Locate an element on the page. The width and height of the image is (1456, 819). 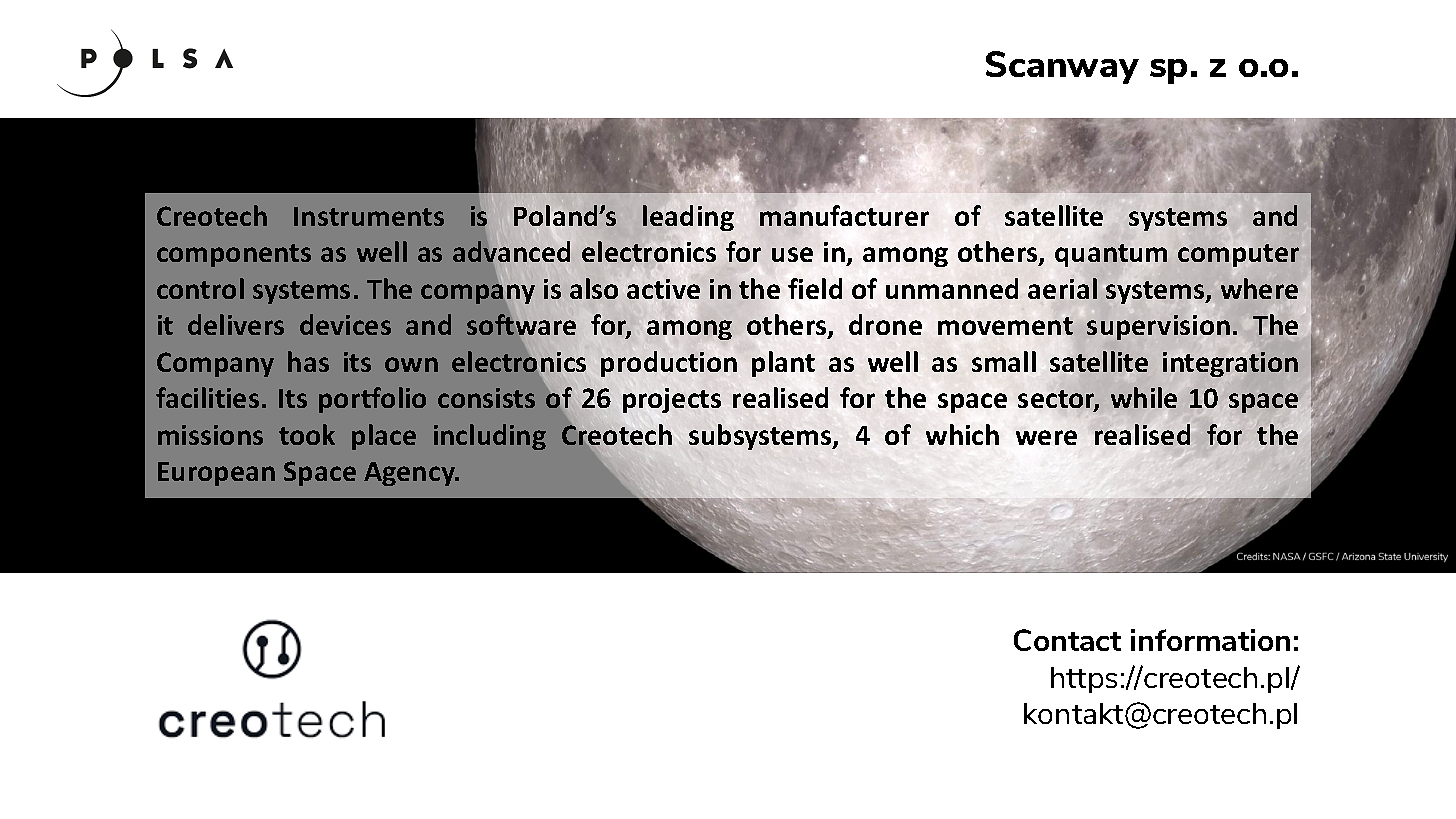
projects is located at coordinates (672, 400).
